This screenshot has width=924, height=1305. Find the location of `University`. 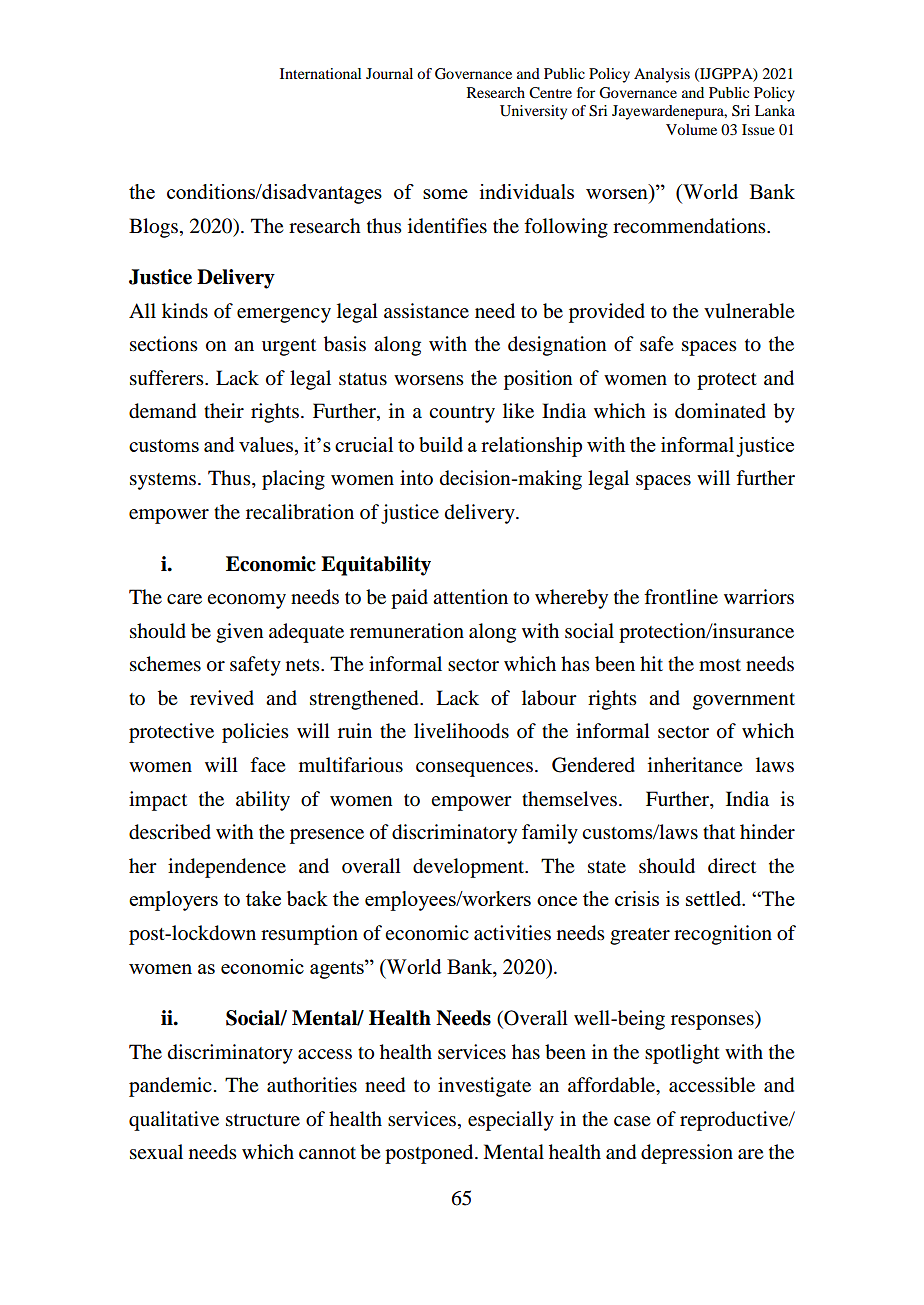

University is located at coordinates (533, 112).
